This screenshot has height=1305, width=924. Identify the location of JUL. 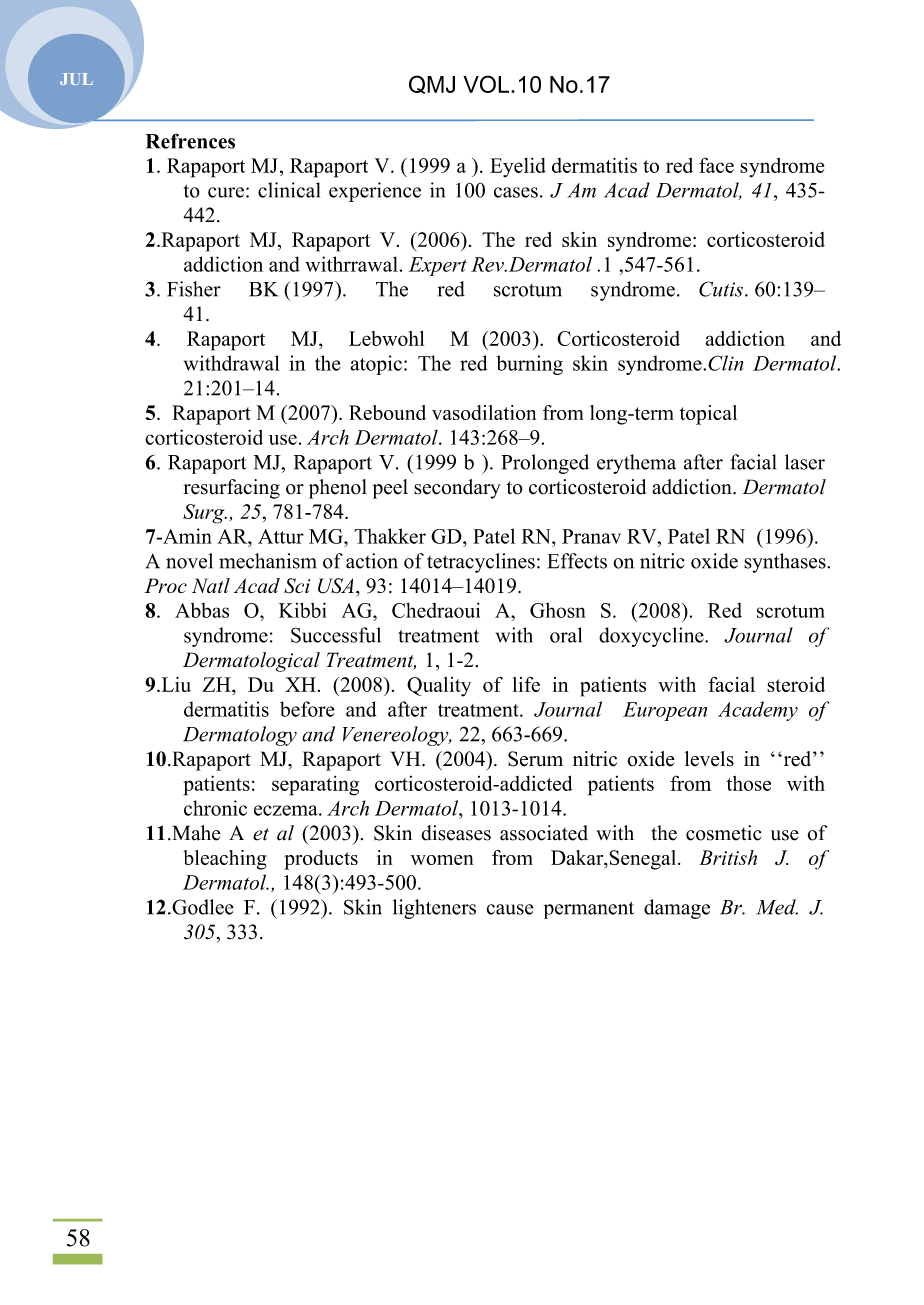
(76, 79).
